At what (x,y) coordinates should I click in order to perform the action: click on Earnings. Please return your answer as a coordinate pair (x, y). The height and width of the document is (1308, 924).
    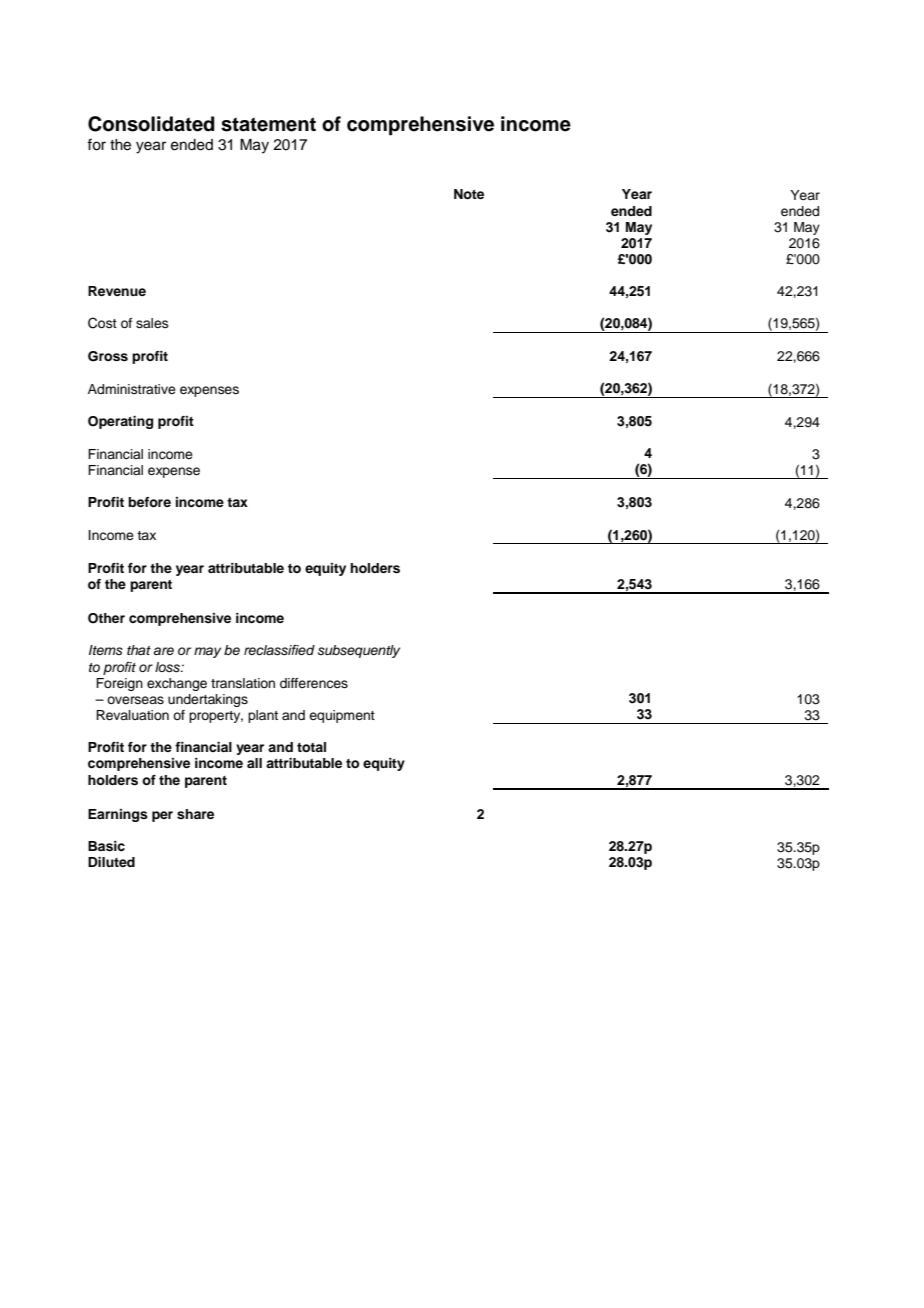
    Looking at the image, I should click on (118, 815).
